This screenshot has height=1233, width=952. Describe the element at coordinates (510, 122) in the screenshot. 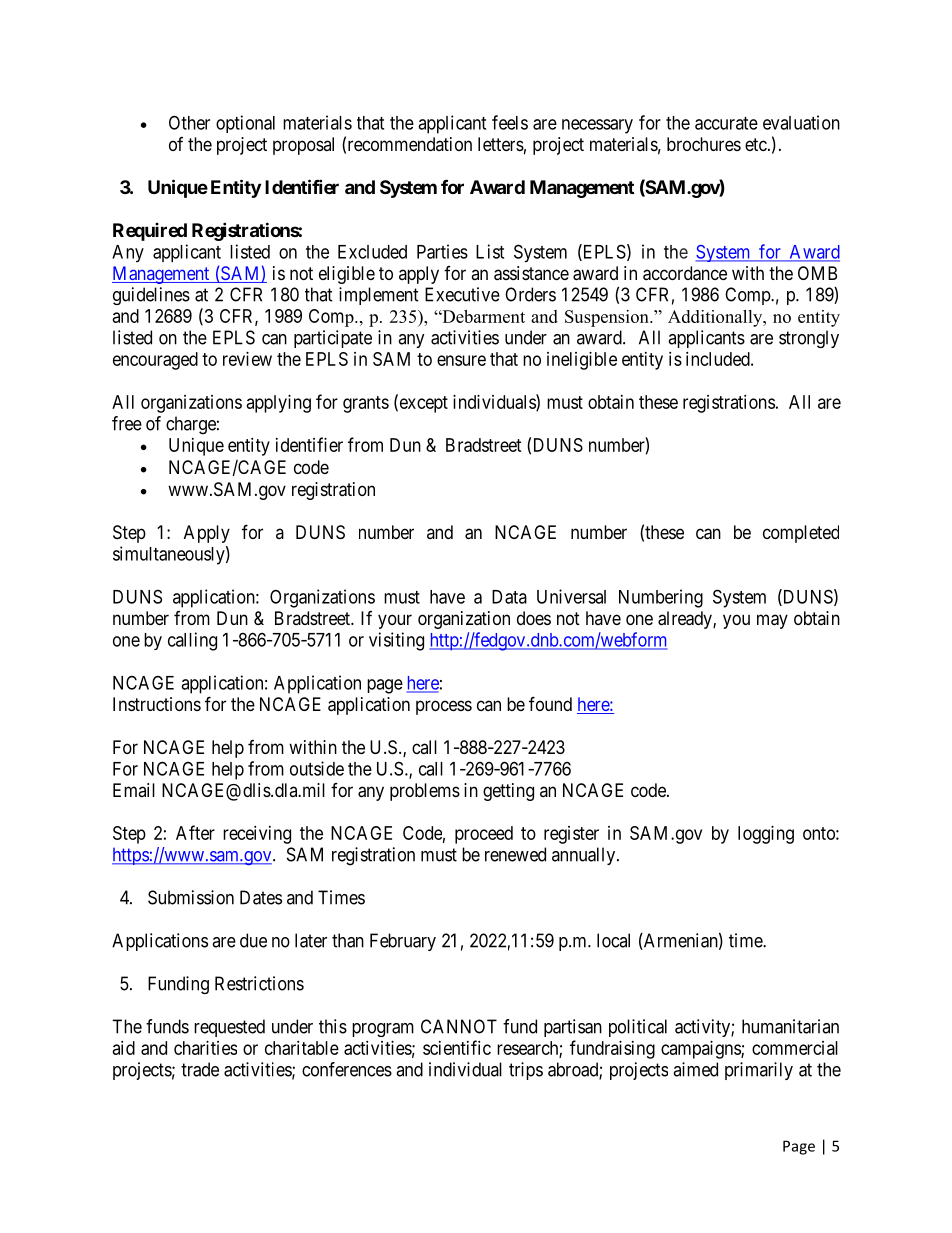

I see `feels` at that location.
